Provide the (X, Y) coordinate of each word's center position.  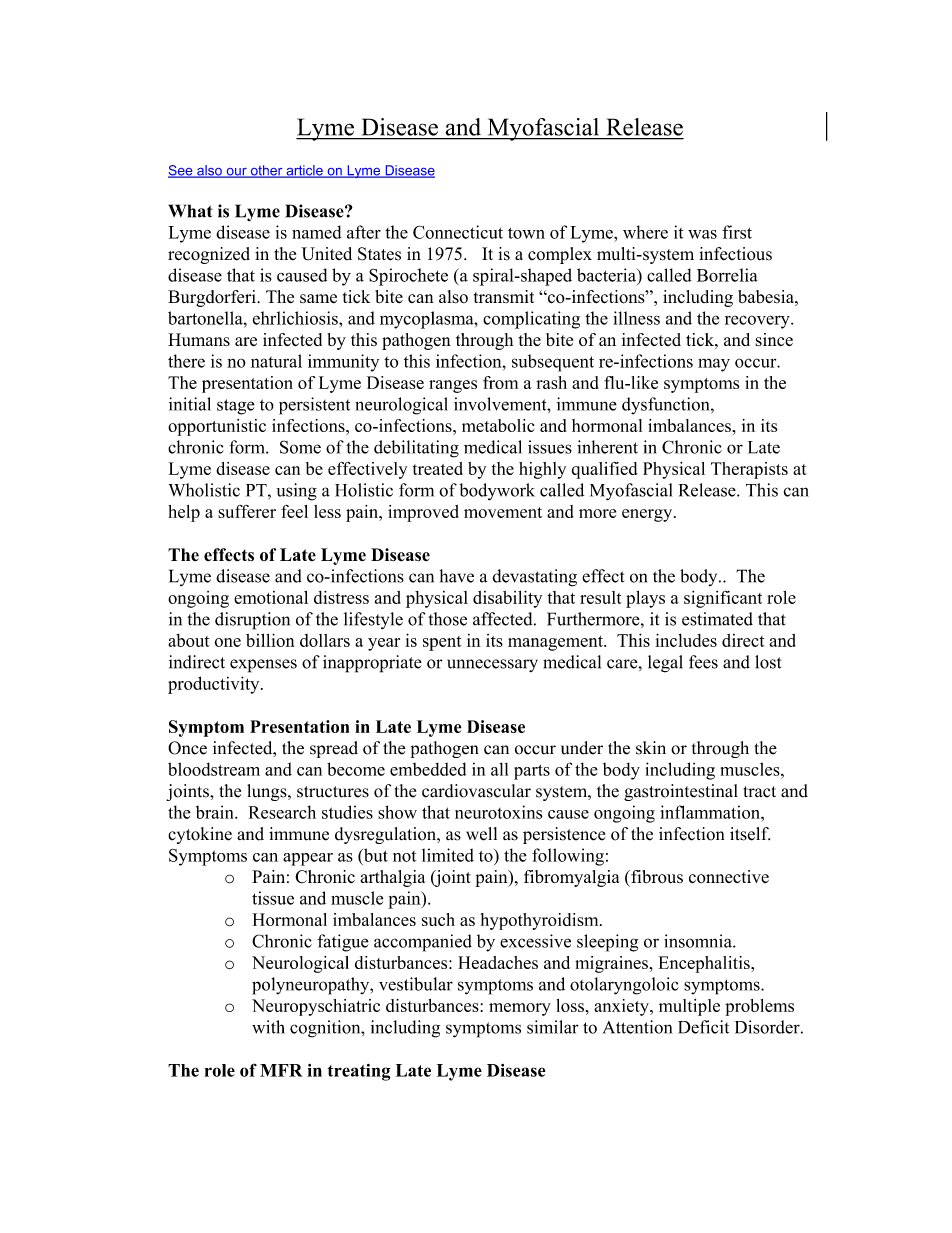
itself (750, 834)
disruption (252, 621)
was (702, 234)
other (266, 171)
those (447, 619)
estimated (717, 619)
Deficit (703, 1027)
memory (520, 1009)
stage (236, 407)
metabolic (498, 425)
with (268, 1027)
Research (282, 812)
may (714, 365)
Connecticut (458, 232)
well (481, 834)
